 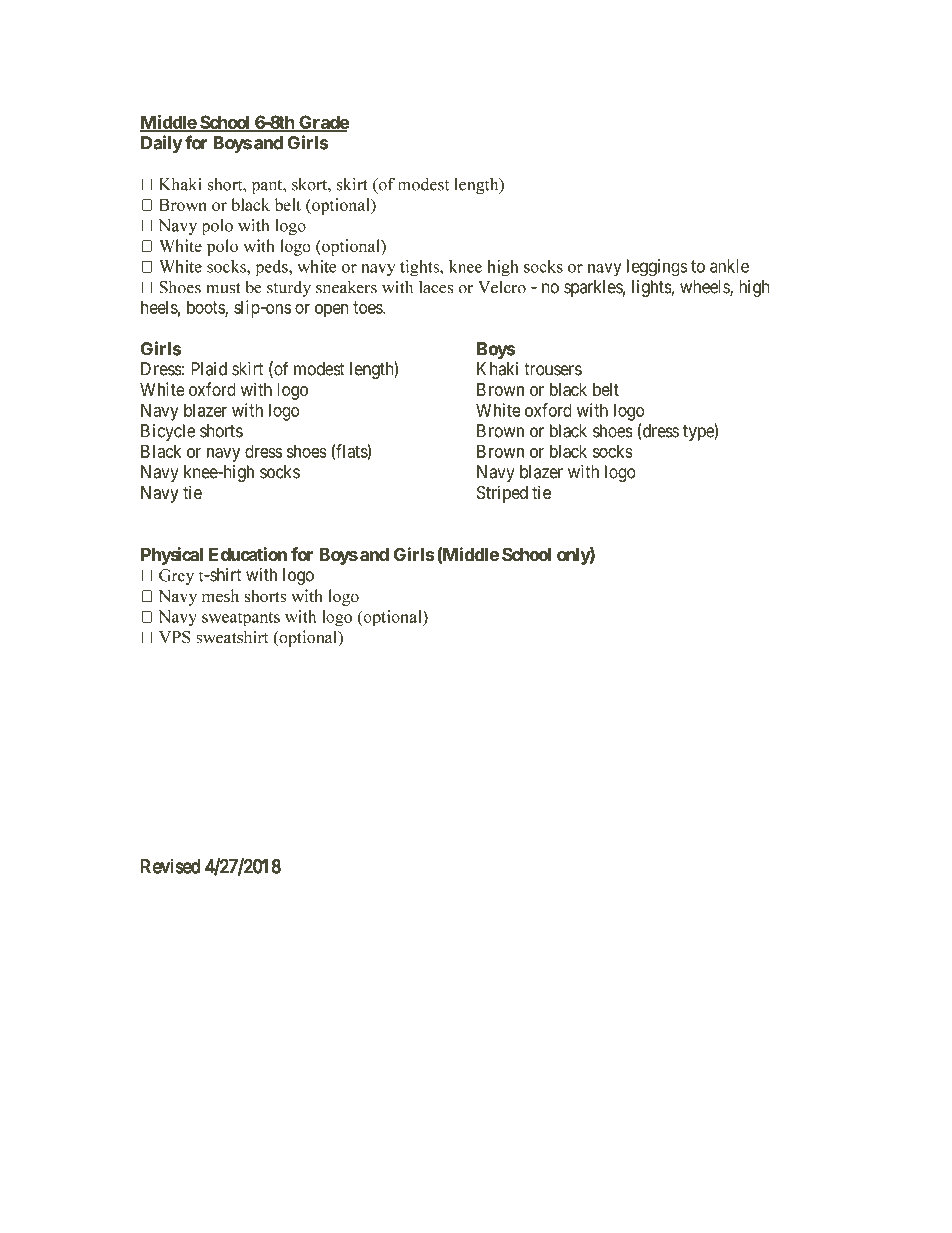 I want to click on Daily, so click(x=162, y=144).
